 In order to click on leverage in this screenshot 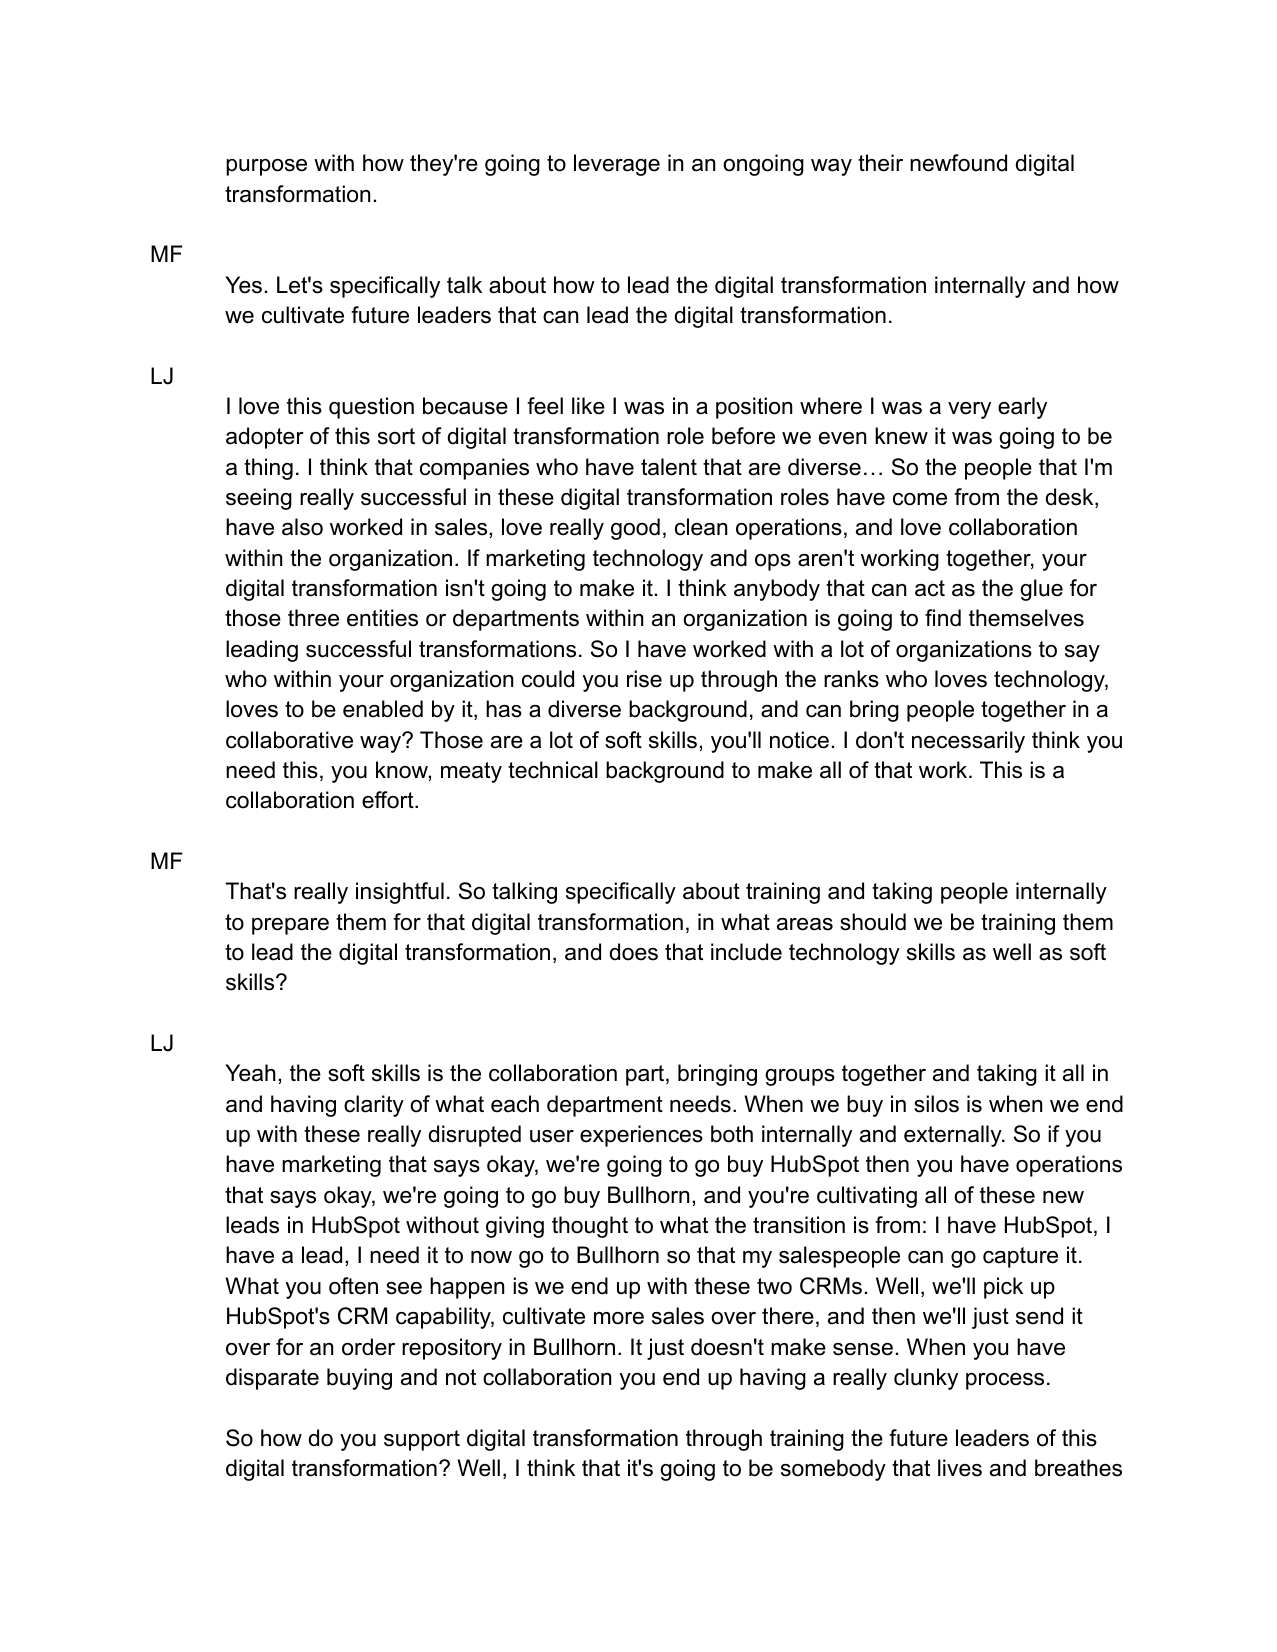, I will do `click(617, 165)`.
